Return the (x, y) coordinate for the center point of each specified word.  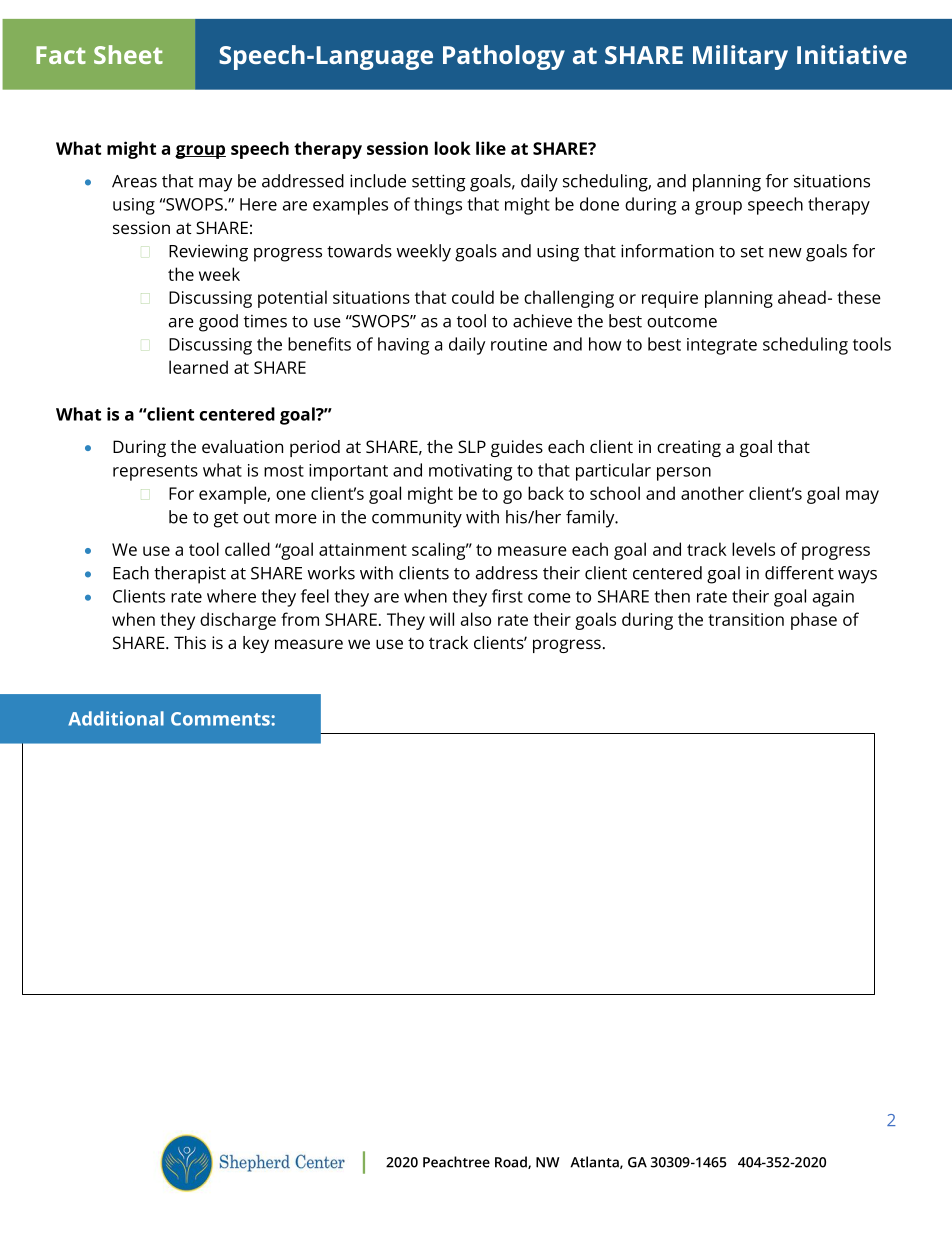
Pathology (504, 57)
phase (814, 621)
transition (746, 619)
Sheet (128, 54)
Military (740, 57)
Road (512, 1162)
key (256, 644)
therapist (190, 575)
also (476, 619)
